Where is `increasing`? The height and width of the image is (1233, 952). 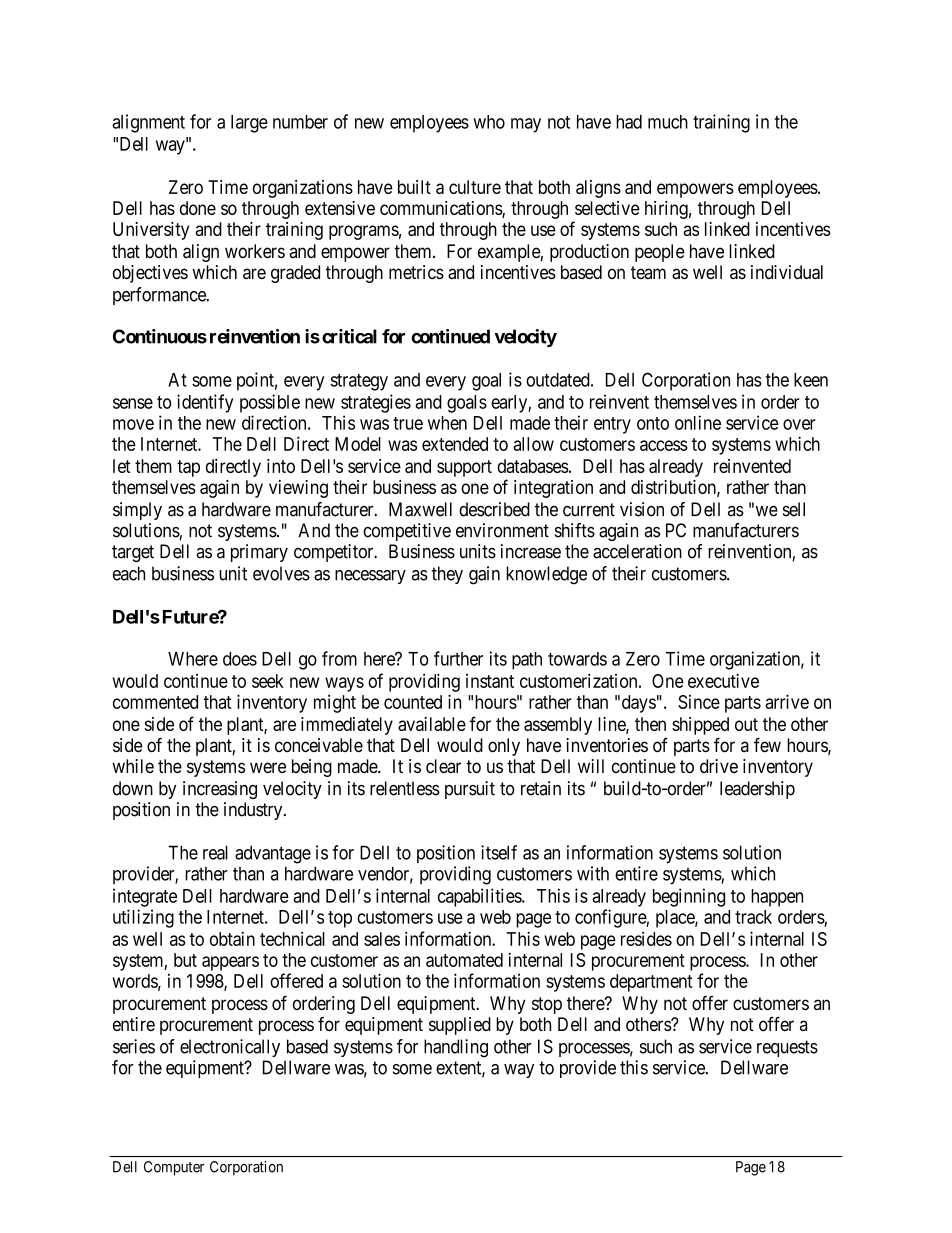
increasing is located at coordinates (220, 790).
